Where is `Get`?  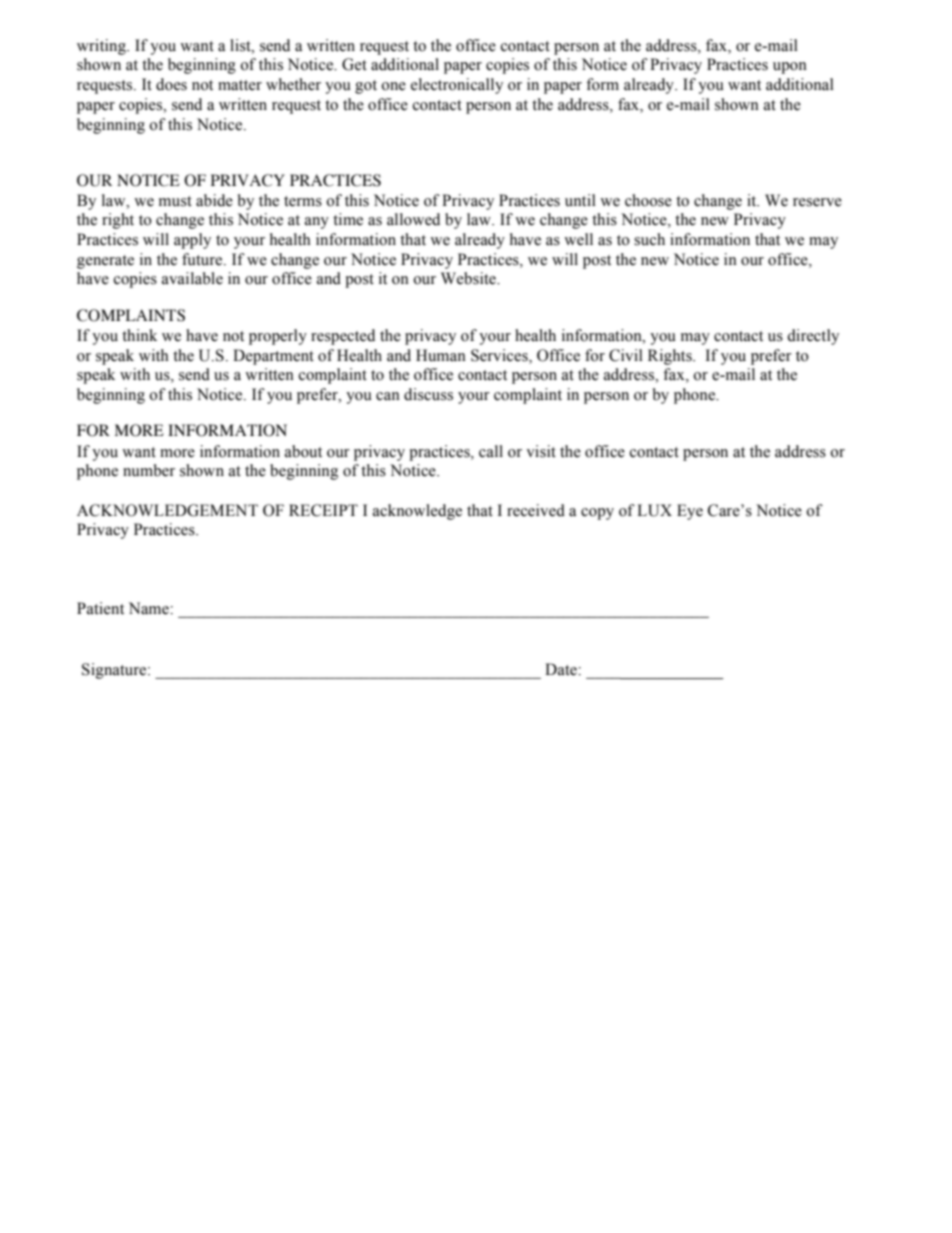 Get is located at coordinates (354, 64).
